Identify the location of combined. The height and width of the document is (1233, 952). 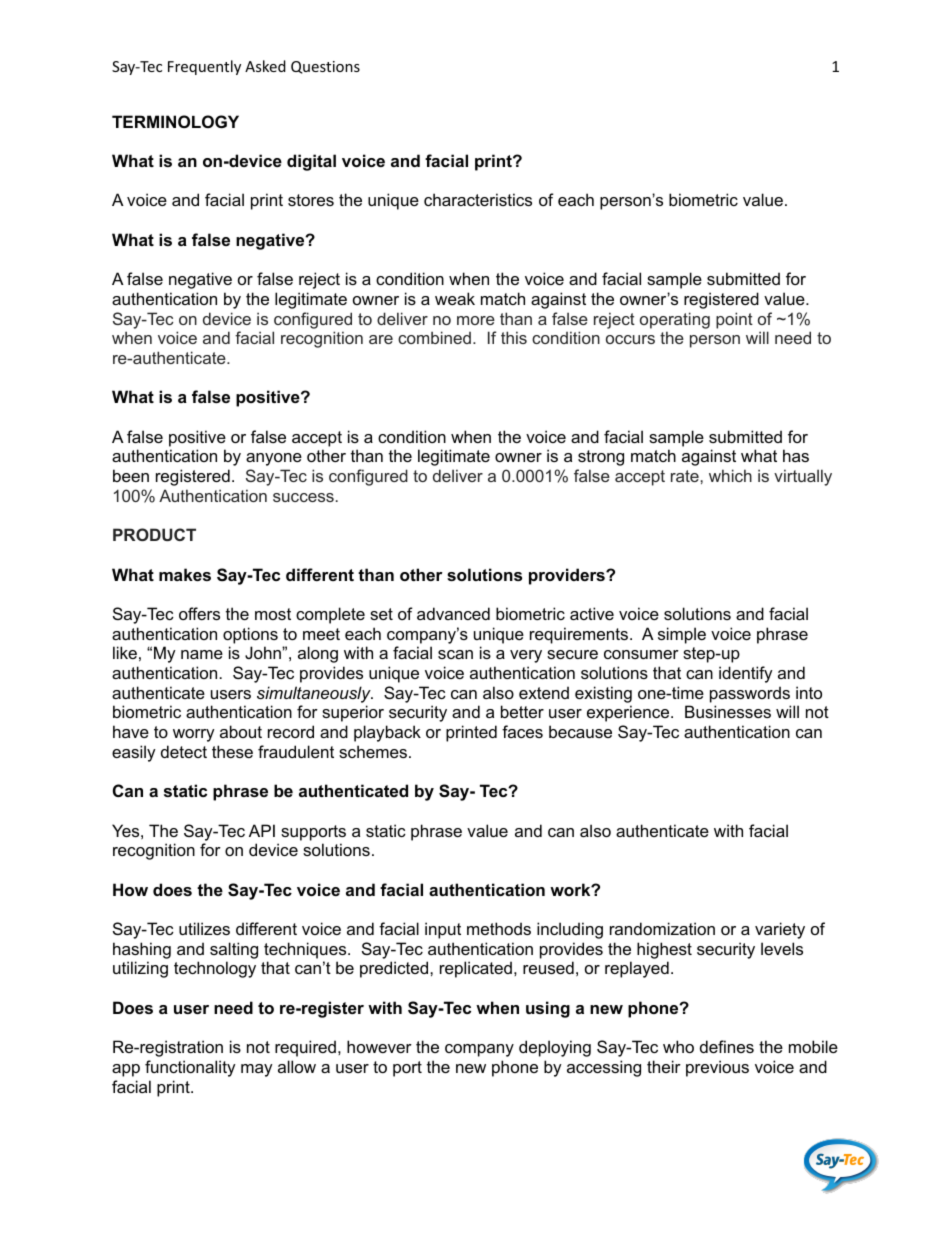
(434, 337).
